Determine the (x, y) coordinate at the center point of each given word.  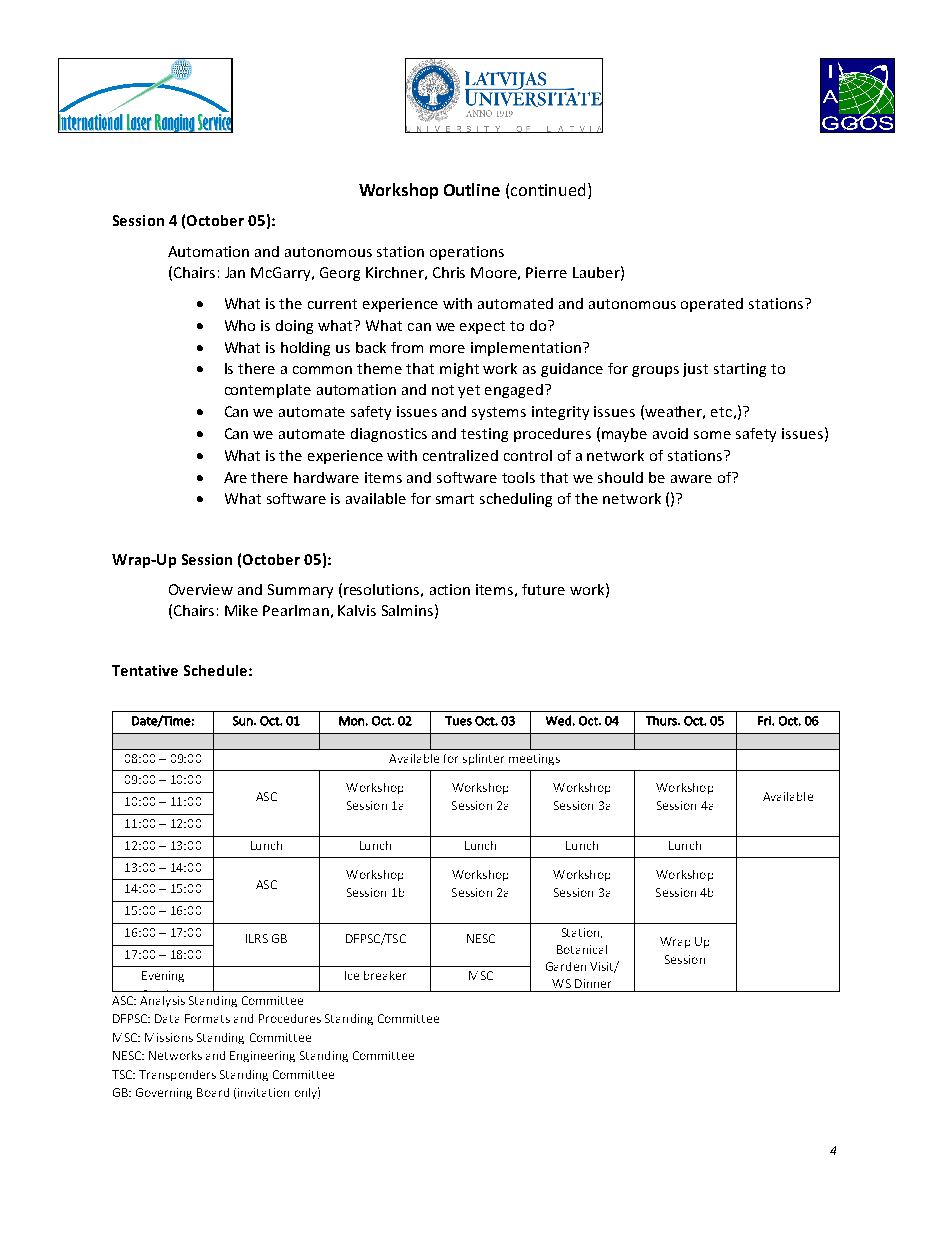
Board (213, 1092)
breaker (385, 975)
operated (712, 305)
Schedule (215, 670)
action (450, 589)
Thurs (662, 721)
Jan (235, 272)
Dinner (593, 983)
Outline (472, 189)
